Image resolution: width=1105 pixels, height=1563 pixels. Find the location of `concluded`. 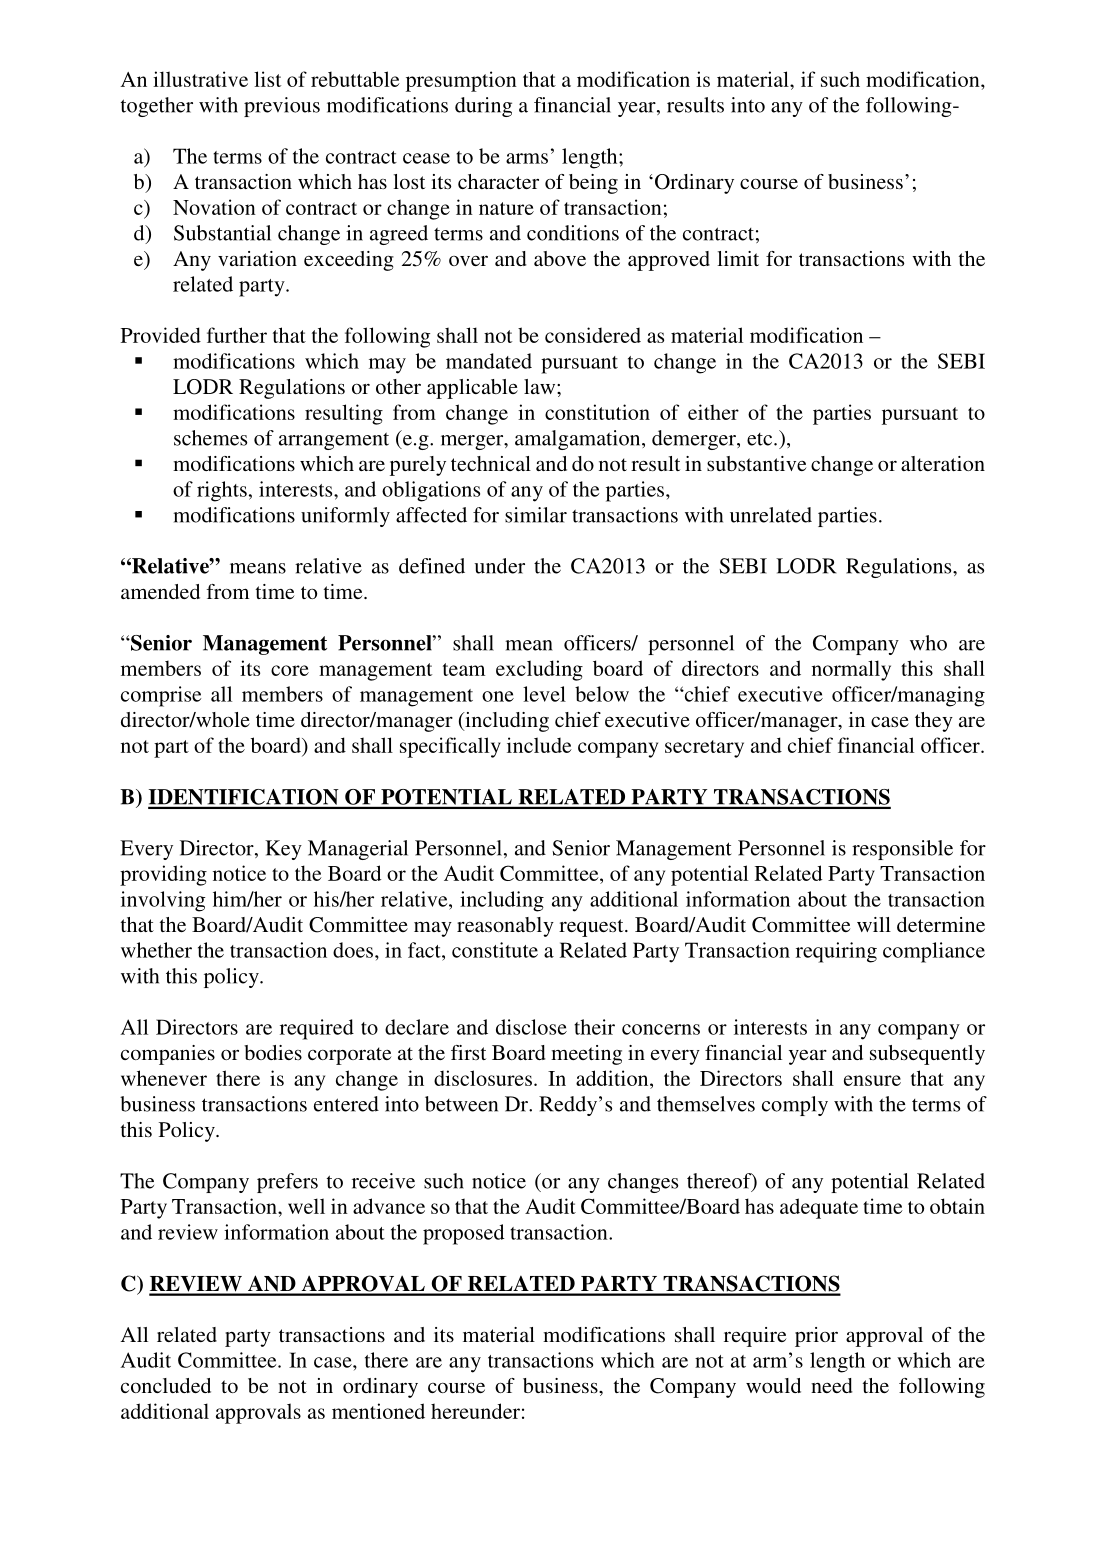

concluded is located at coordinates (166, 1385).
